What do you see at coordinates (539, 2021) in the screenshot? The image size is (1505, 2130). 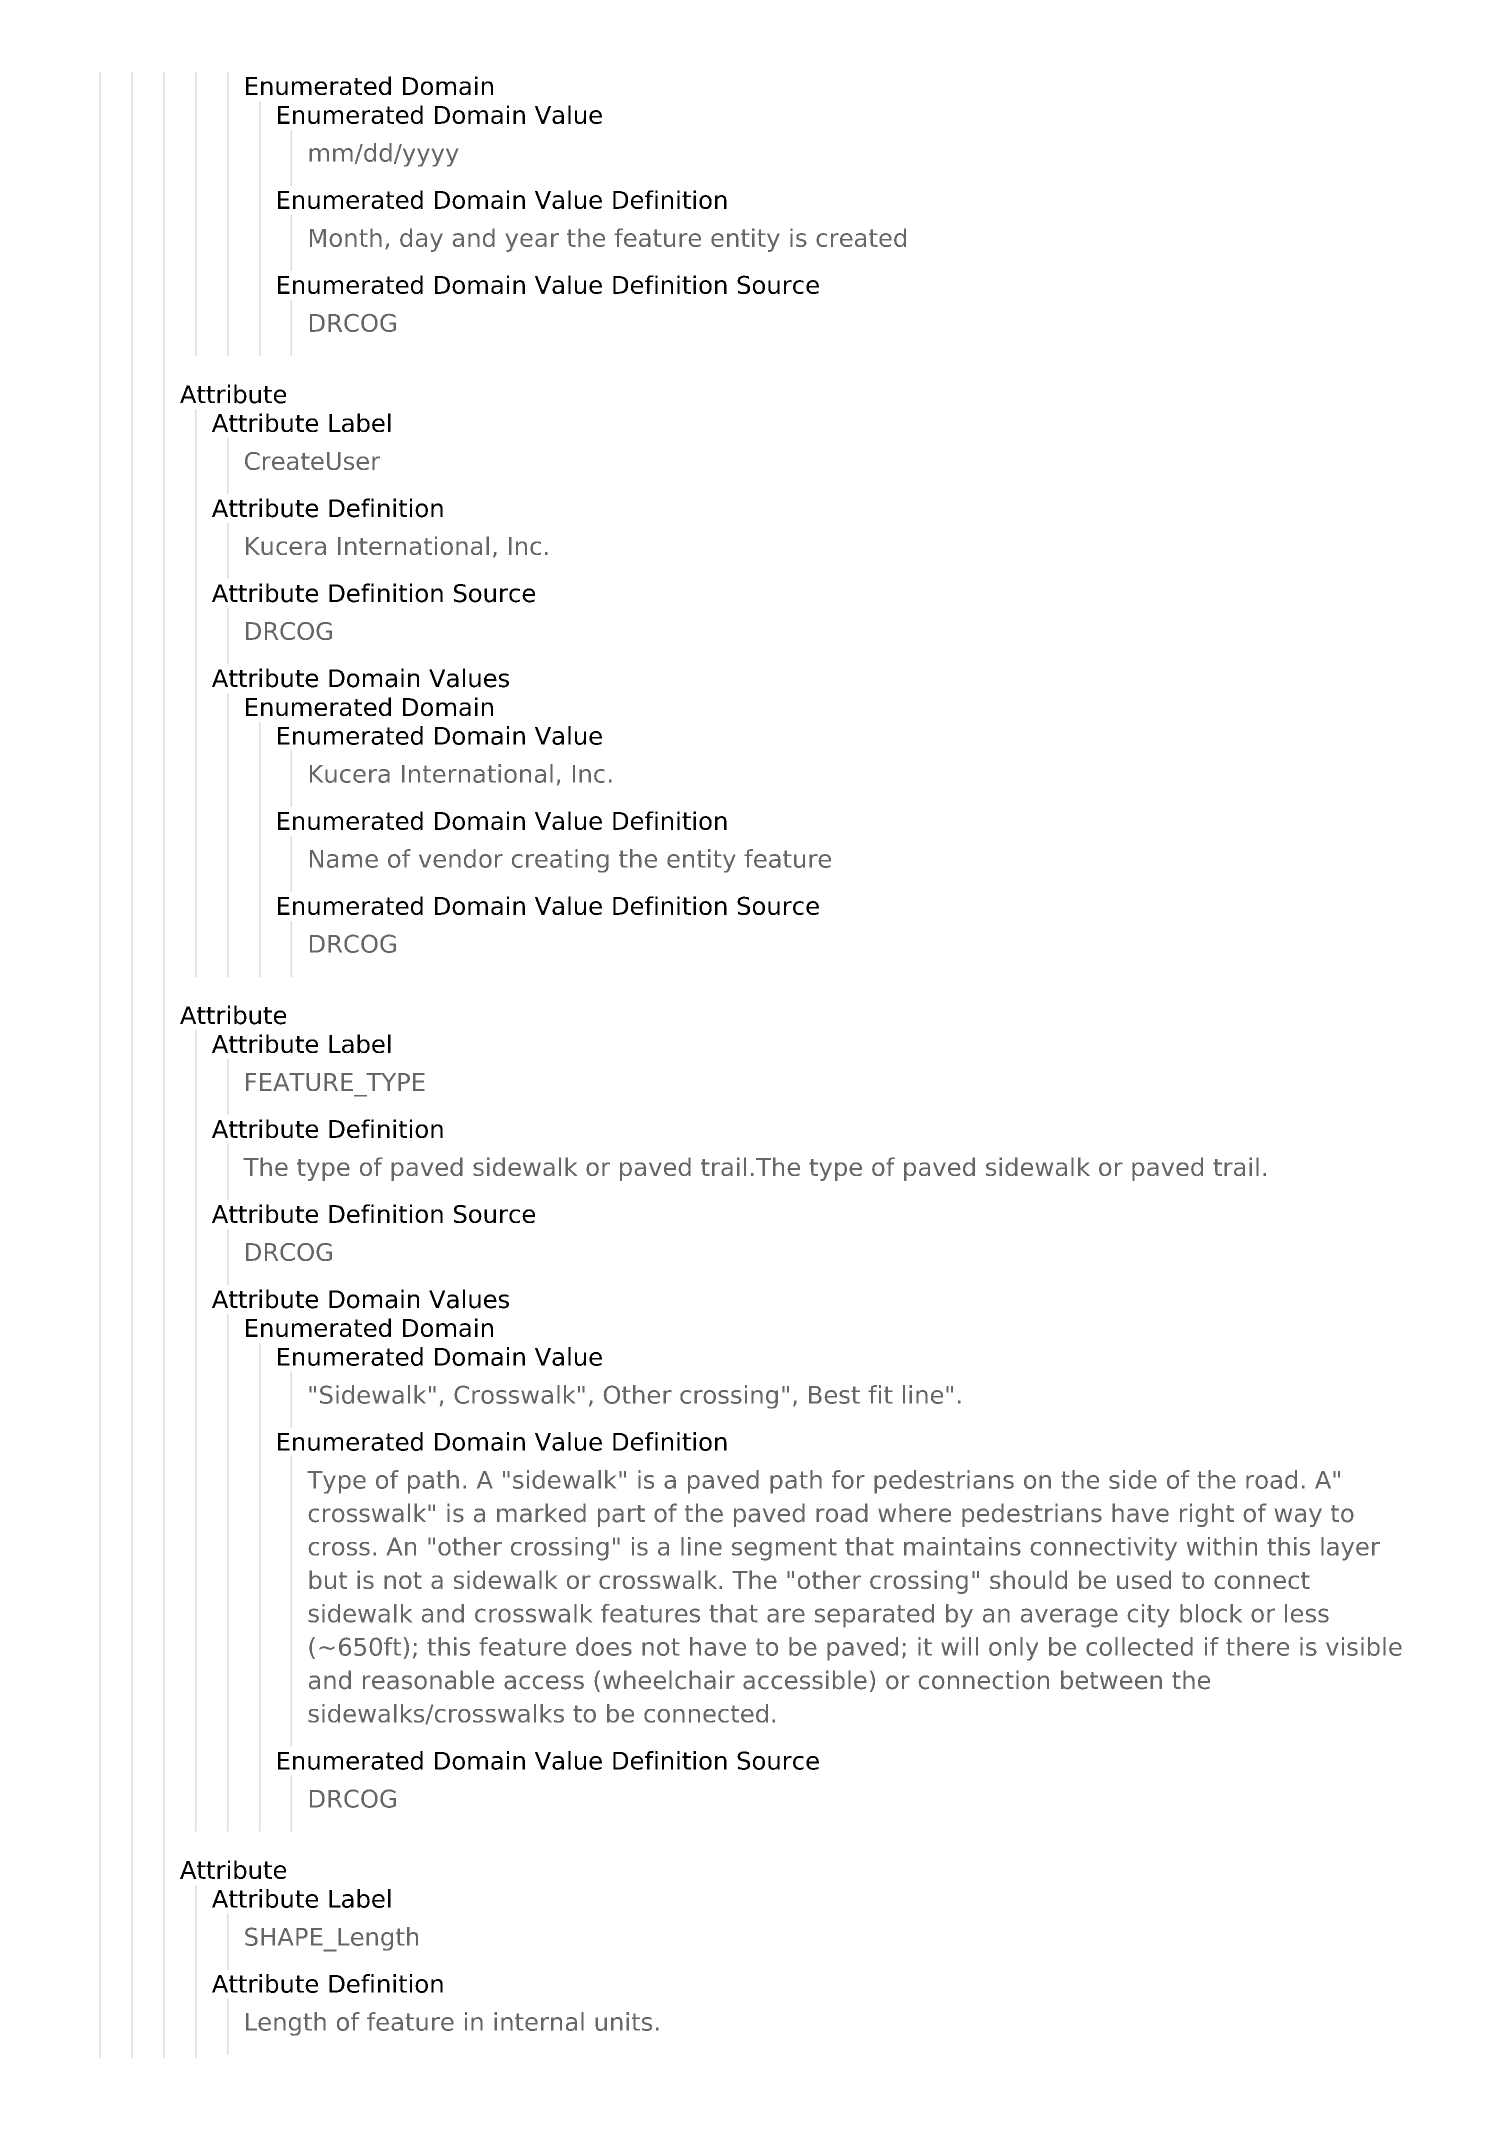 I see `internal` at bounding box center [539, 2021].
